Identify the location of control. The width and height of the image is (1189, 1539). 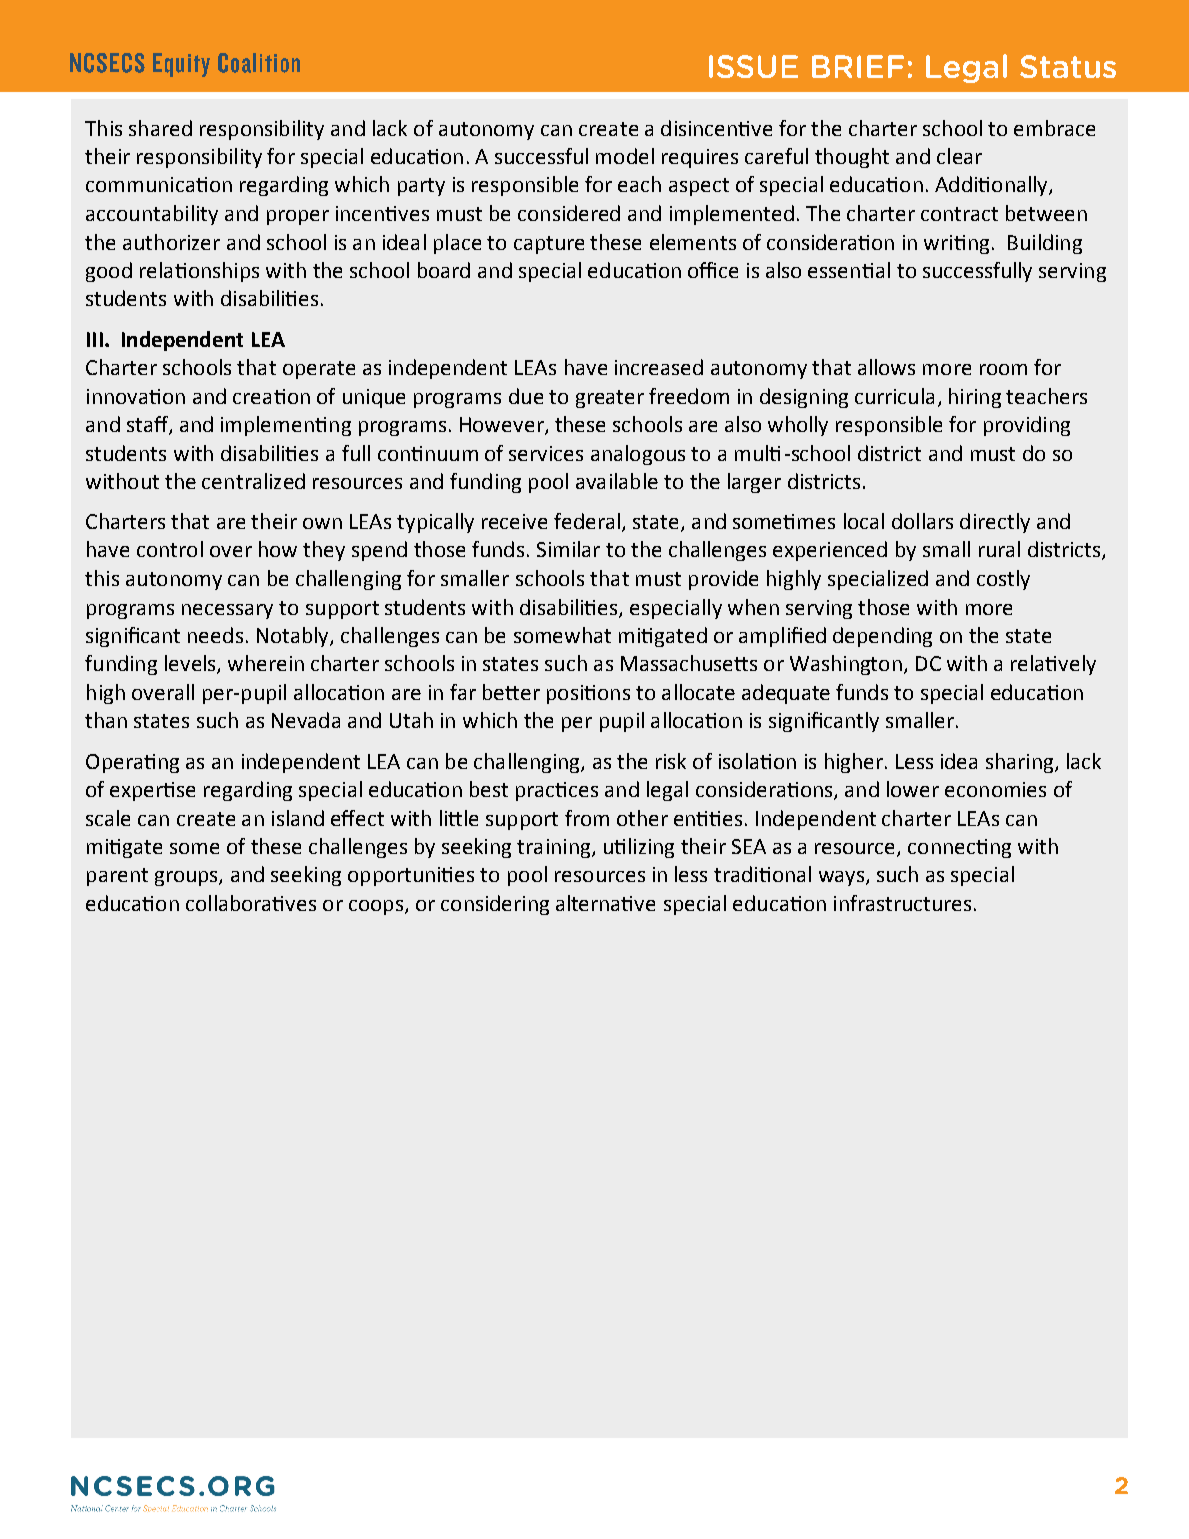
(170, 549).
